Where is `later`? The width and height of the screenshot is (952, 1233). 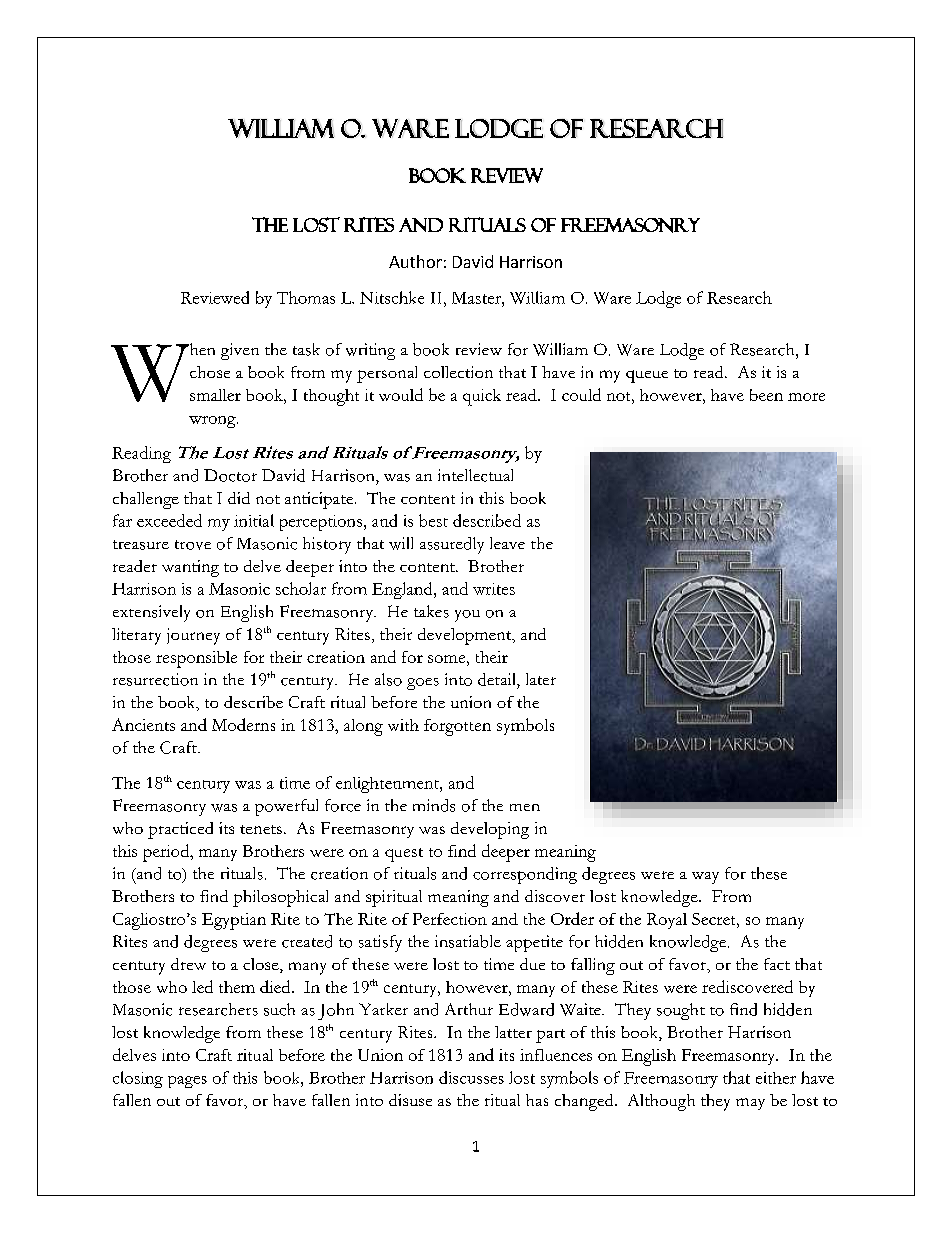 later is located at coordinates (541, 679).
